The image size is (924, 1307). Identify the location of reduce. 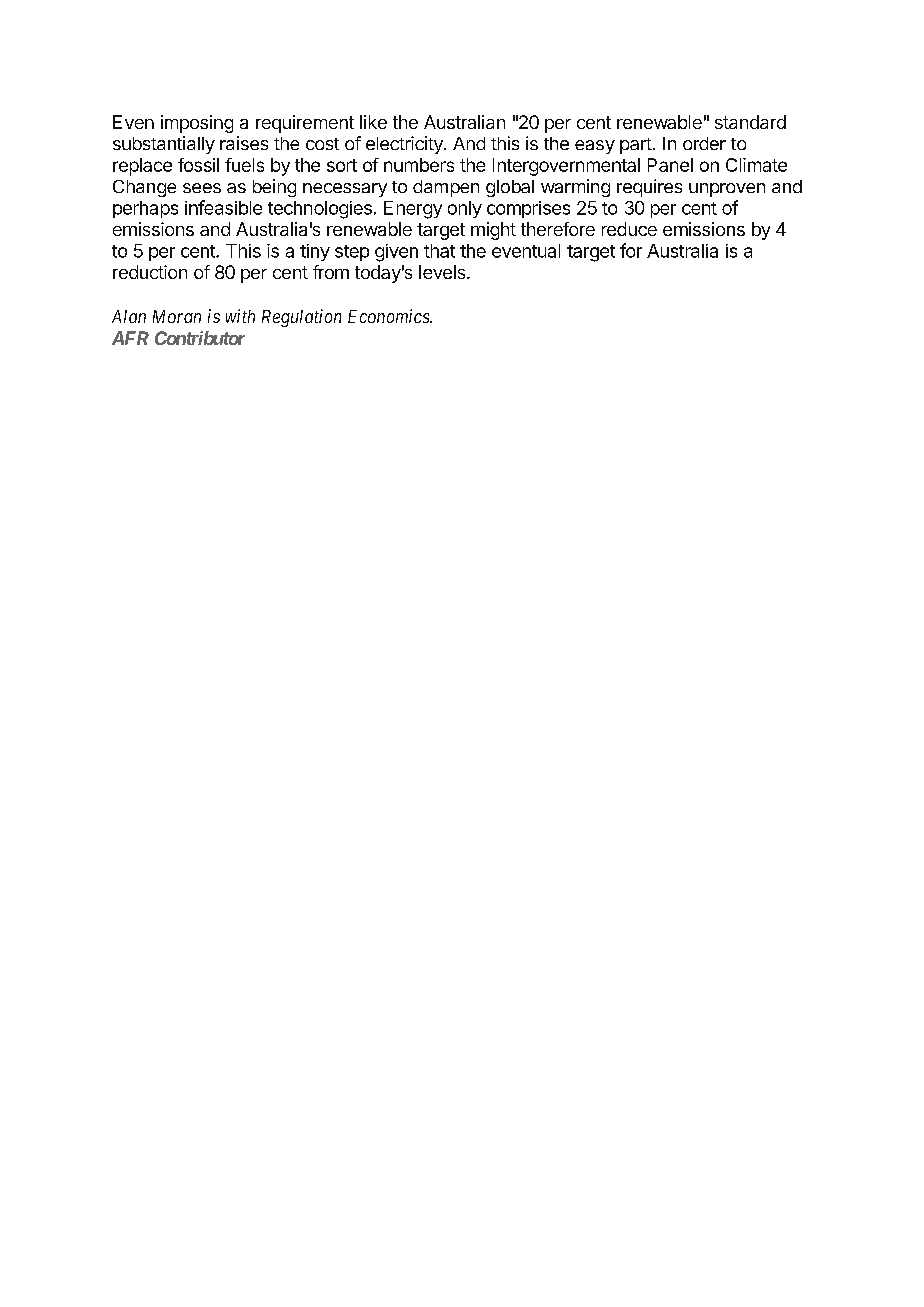
(629, 229).
